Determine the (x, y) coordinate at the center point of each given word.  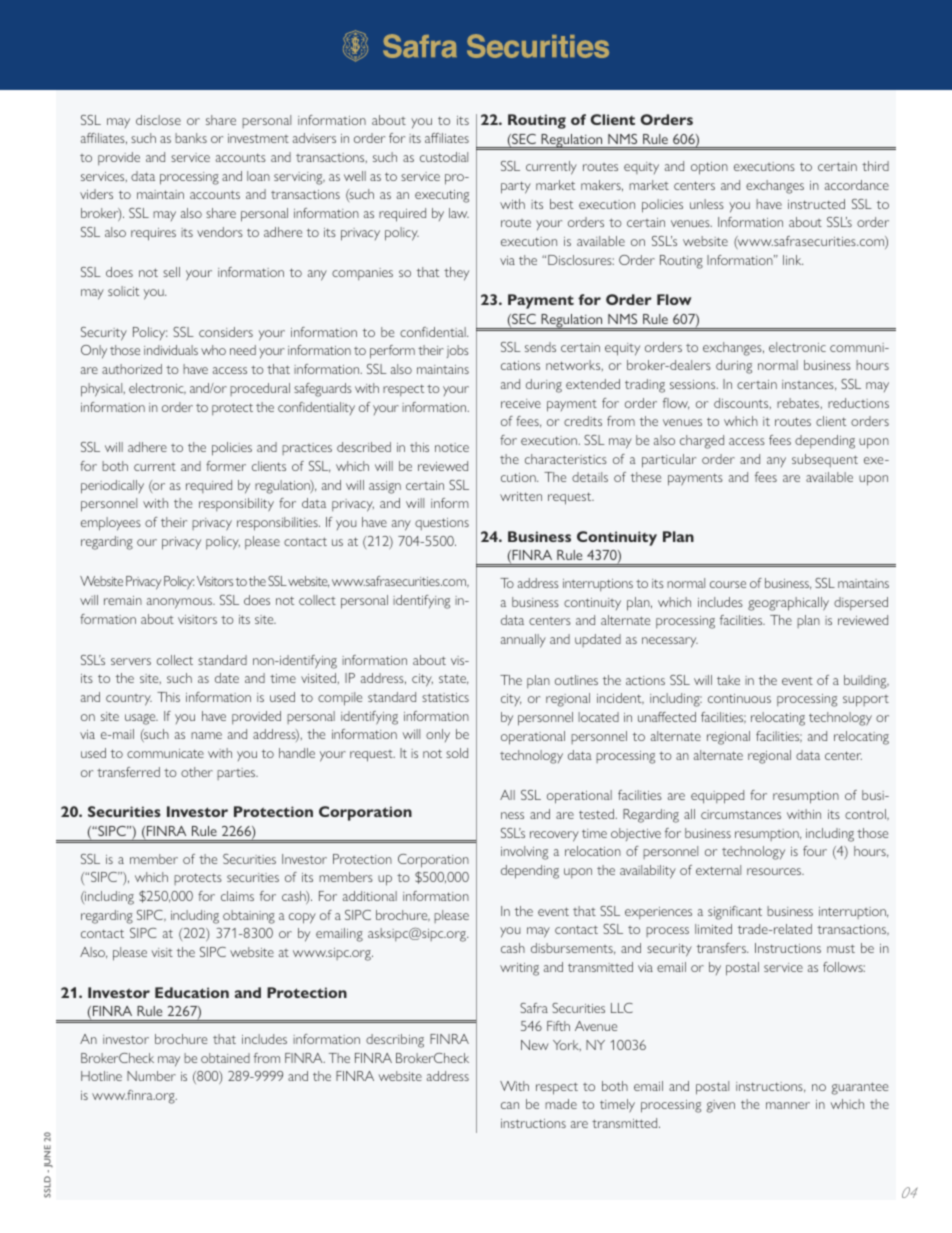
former (226, 466)
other (197, 772)
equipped (717, 797)
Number (151, 1076)
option (709, 168)
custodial (444, 157)
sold (457, 753)
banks (191, 138)
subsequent (825, 460)
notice (452, 447)
